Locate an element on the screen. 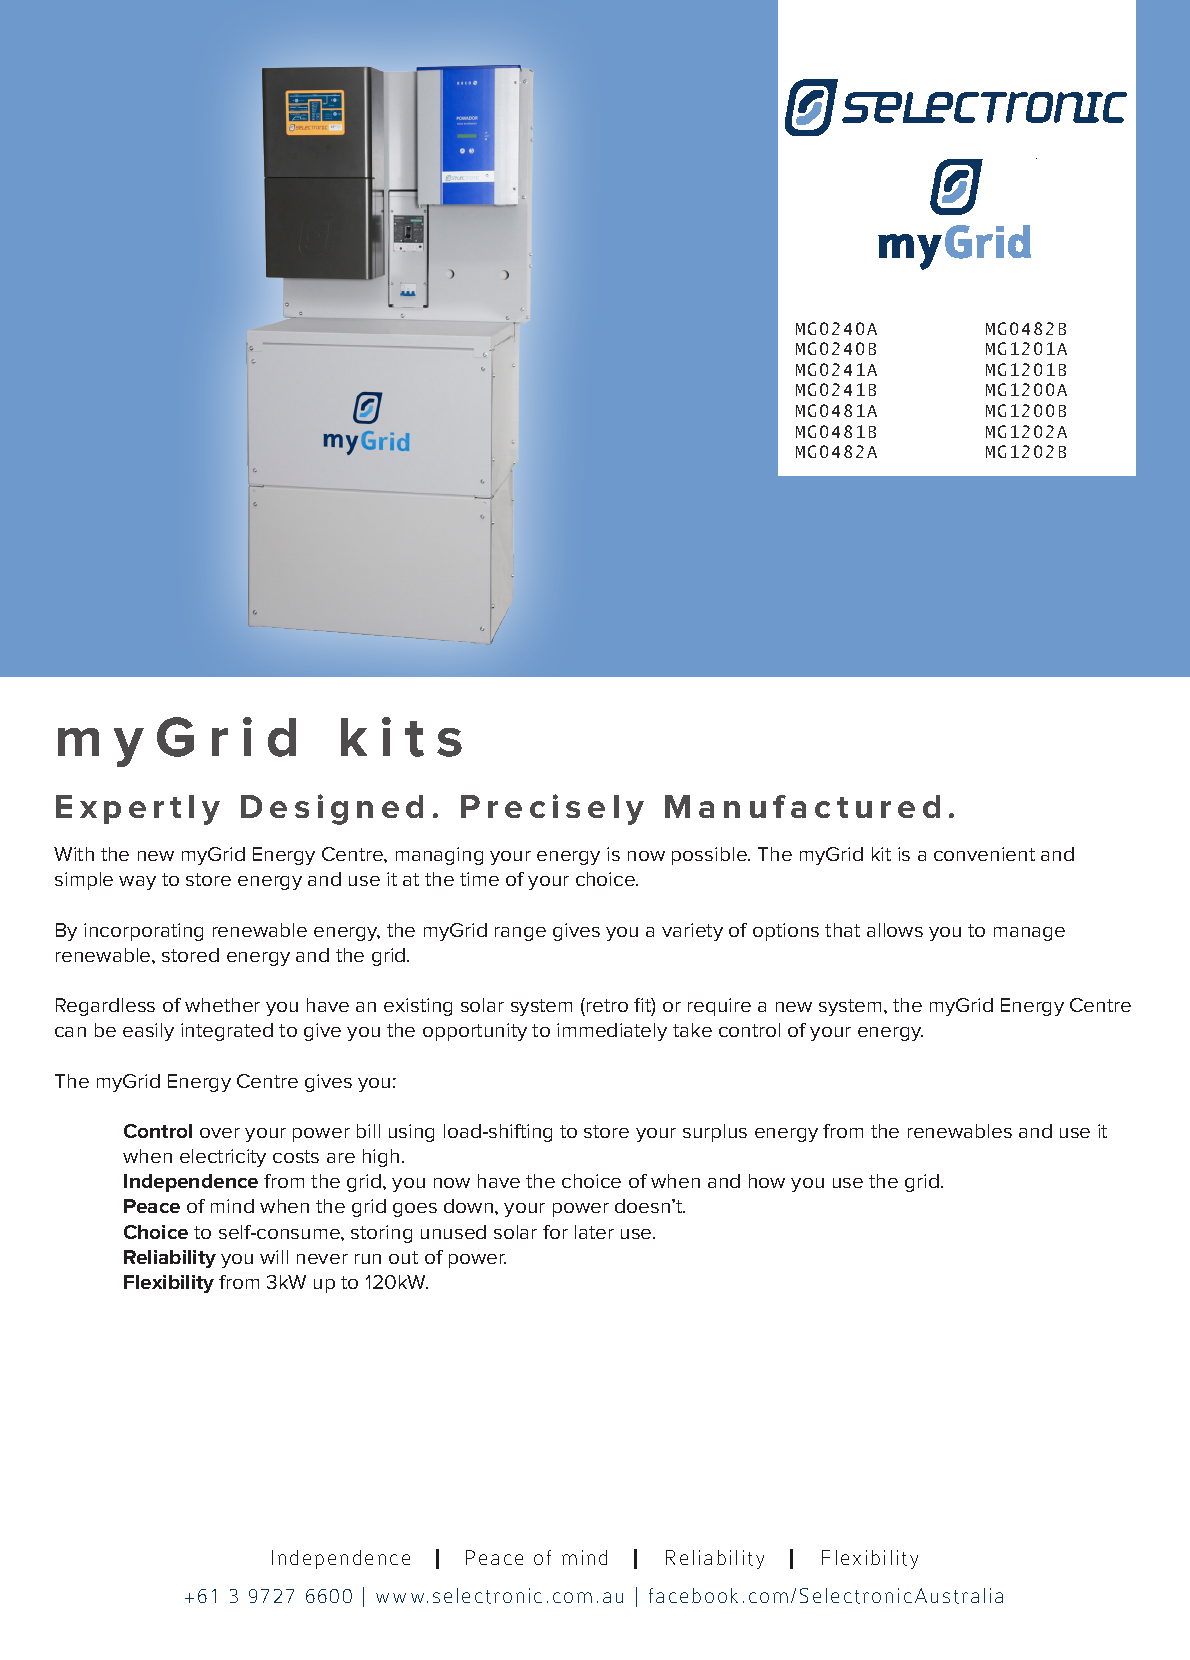 The width and height of the screenshot is (1190, 1660). Manufactured is located at coordinates (802, 806).
